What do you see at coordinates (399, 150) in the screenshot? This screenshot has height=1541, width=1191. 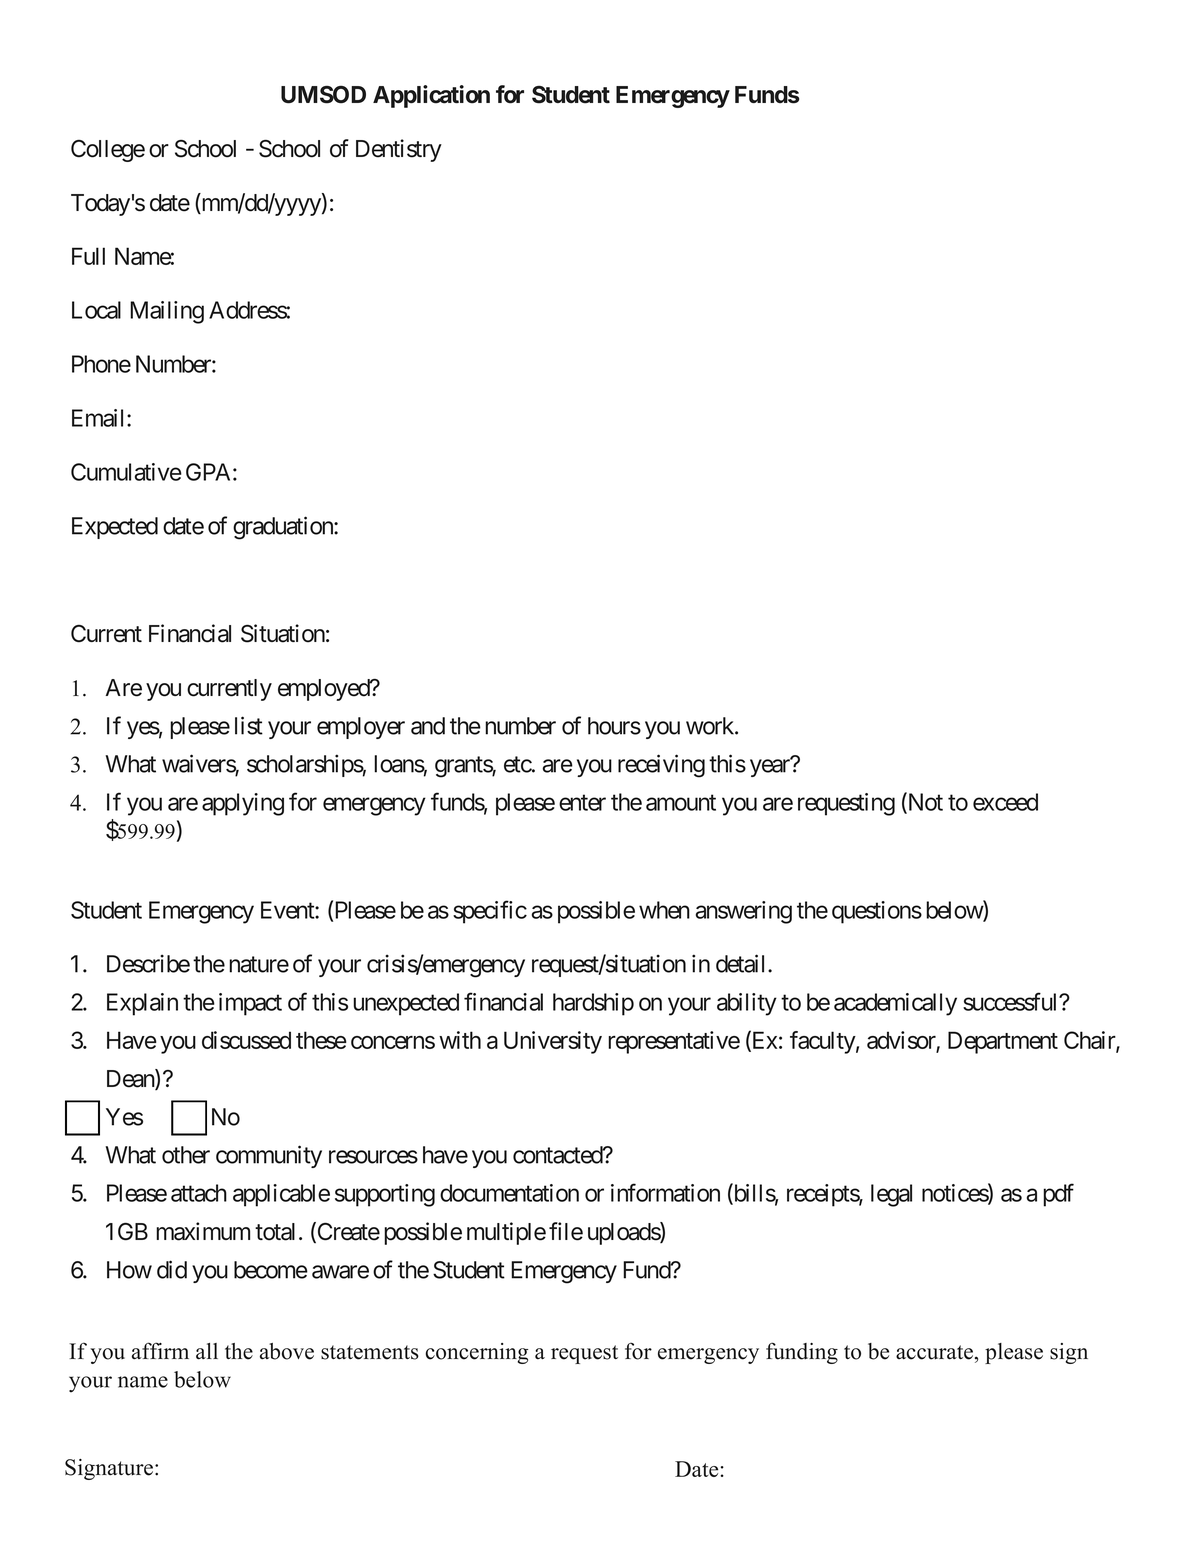 I see `Dentistry` at bounding box center [399, 150].
